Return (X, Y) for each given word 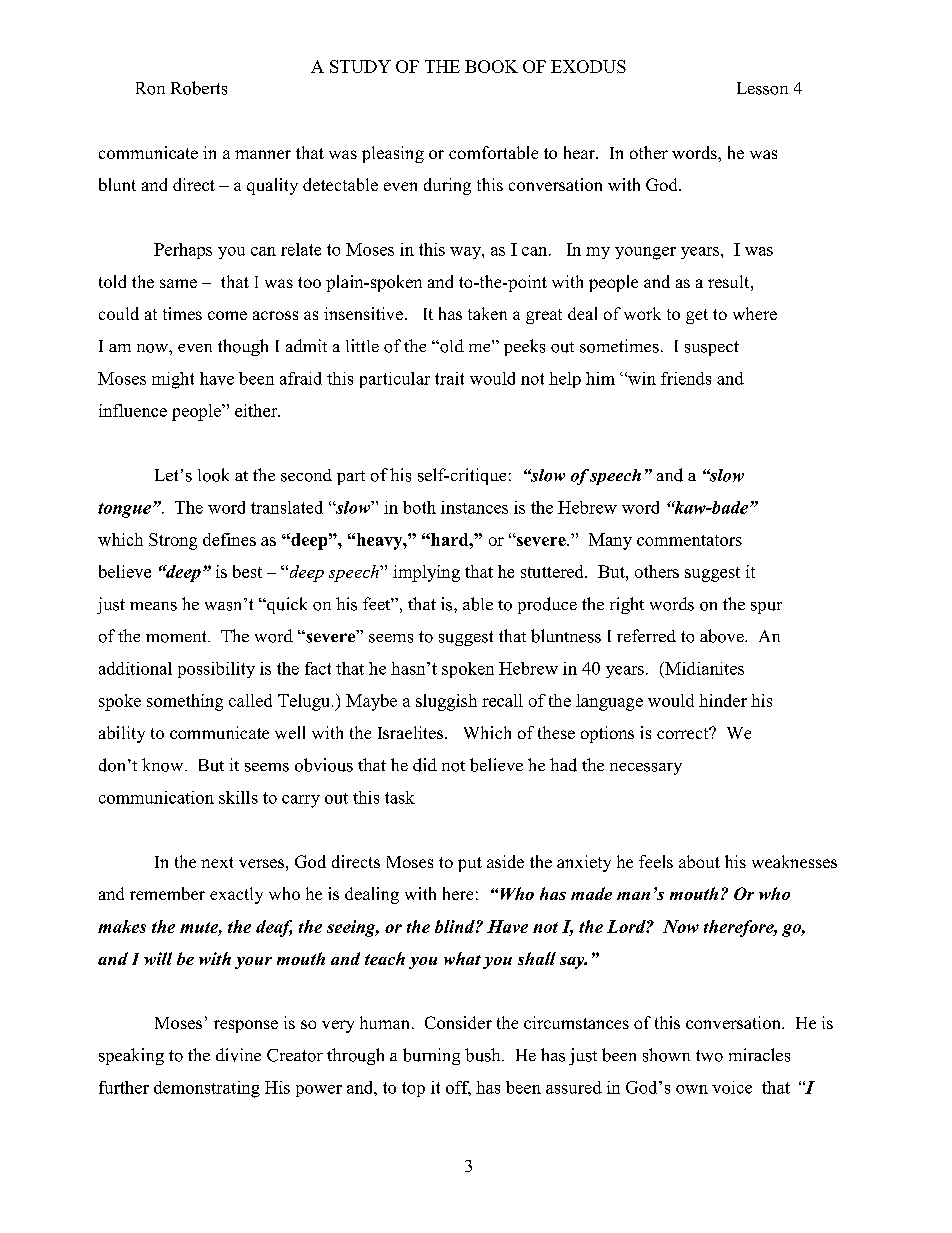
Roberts (199, 88)
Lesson (762, 88)
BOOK (491, 66)
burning (431, 1056)
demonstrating (207, 1089)
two (709, 1056)
